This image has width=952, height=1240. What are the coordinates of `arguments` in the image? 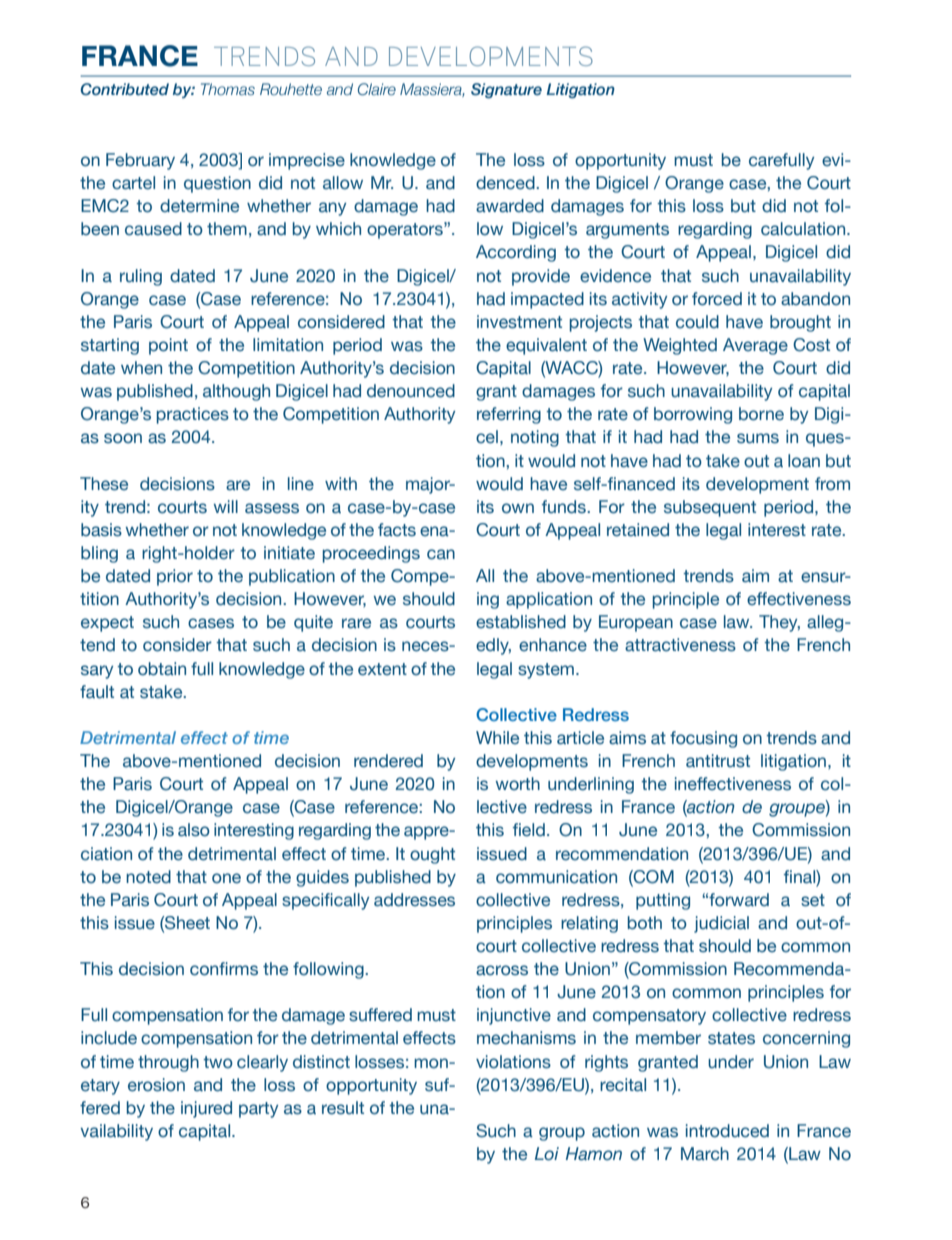 It's located at (627, 231).
